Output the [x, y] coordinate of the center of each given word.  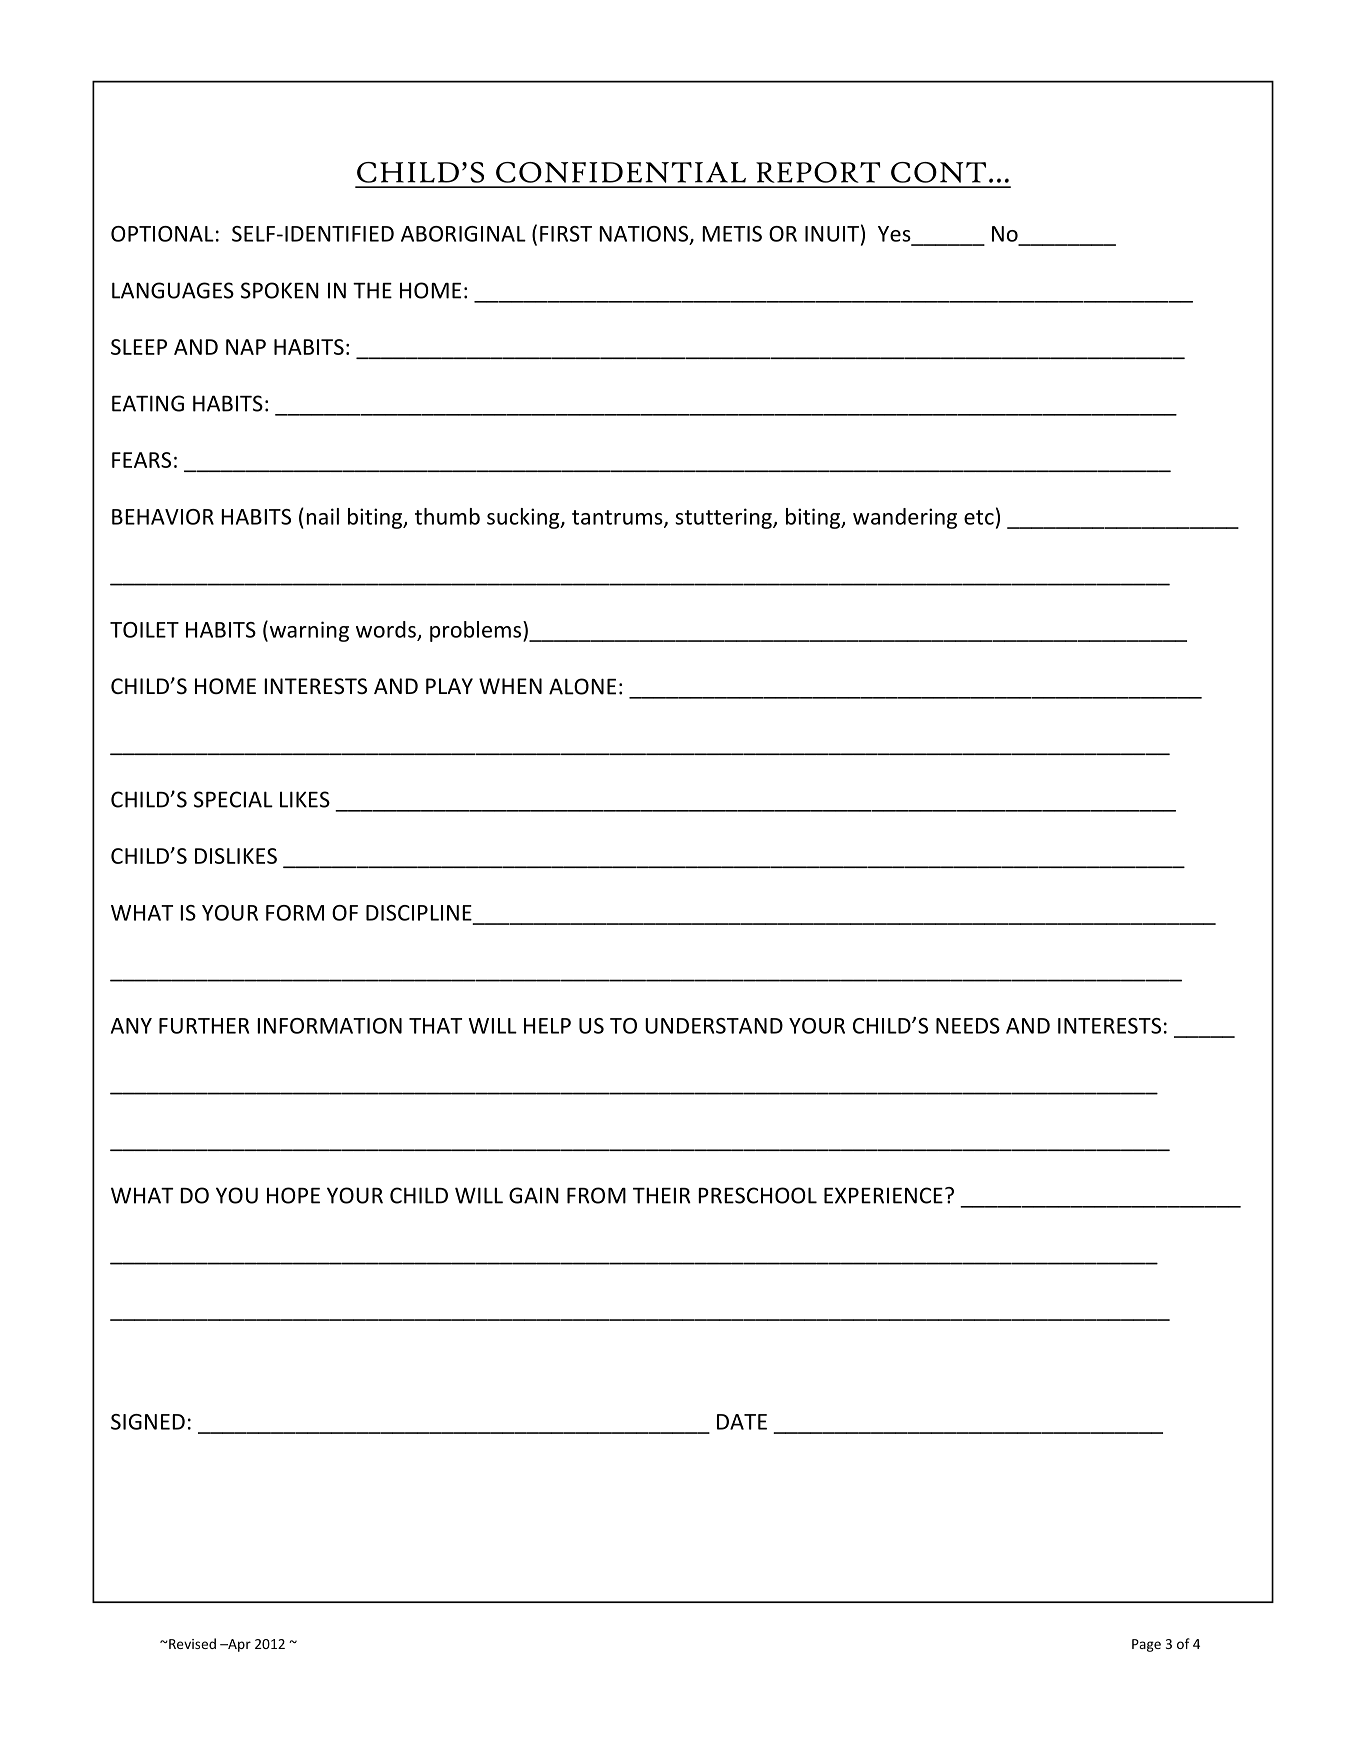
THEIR [662, 1195]
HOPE [293, 1195]
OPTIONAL [162, 234]
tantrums [618, 518]
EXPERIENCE [883, 1195]
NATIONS [645, 235]
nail [323, 516]
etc [979, 517]
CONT [938, 172]
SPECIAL [233, 799]
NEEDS [968, 1026]
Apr [238, 1645]
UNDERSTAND [714, 1026]
